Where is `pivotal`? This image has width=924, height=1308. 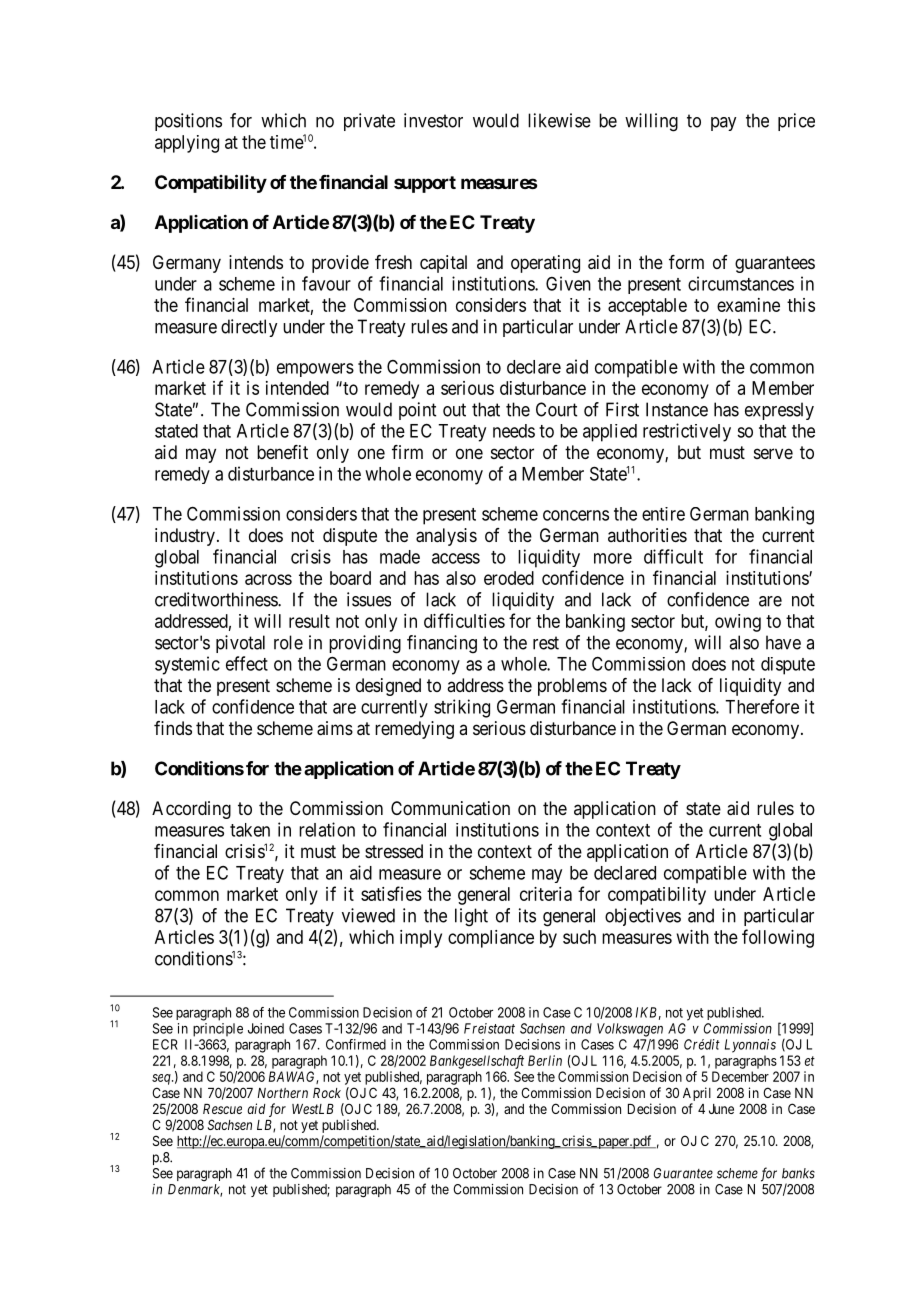
pivotal is located at coordinates (240, 644).
